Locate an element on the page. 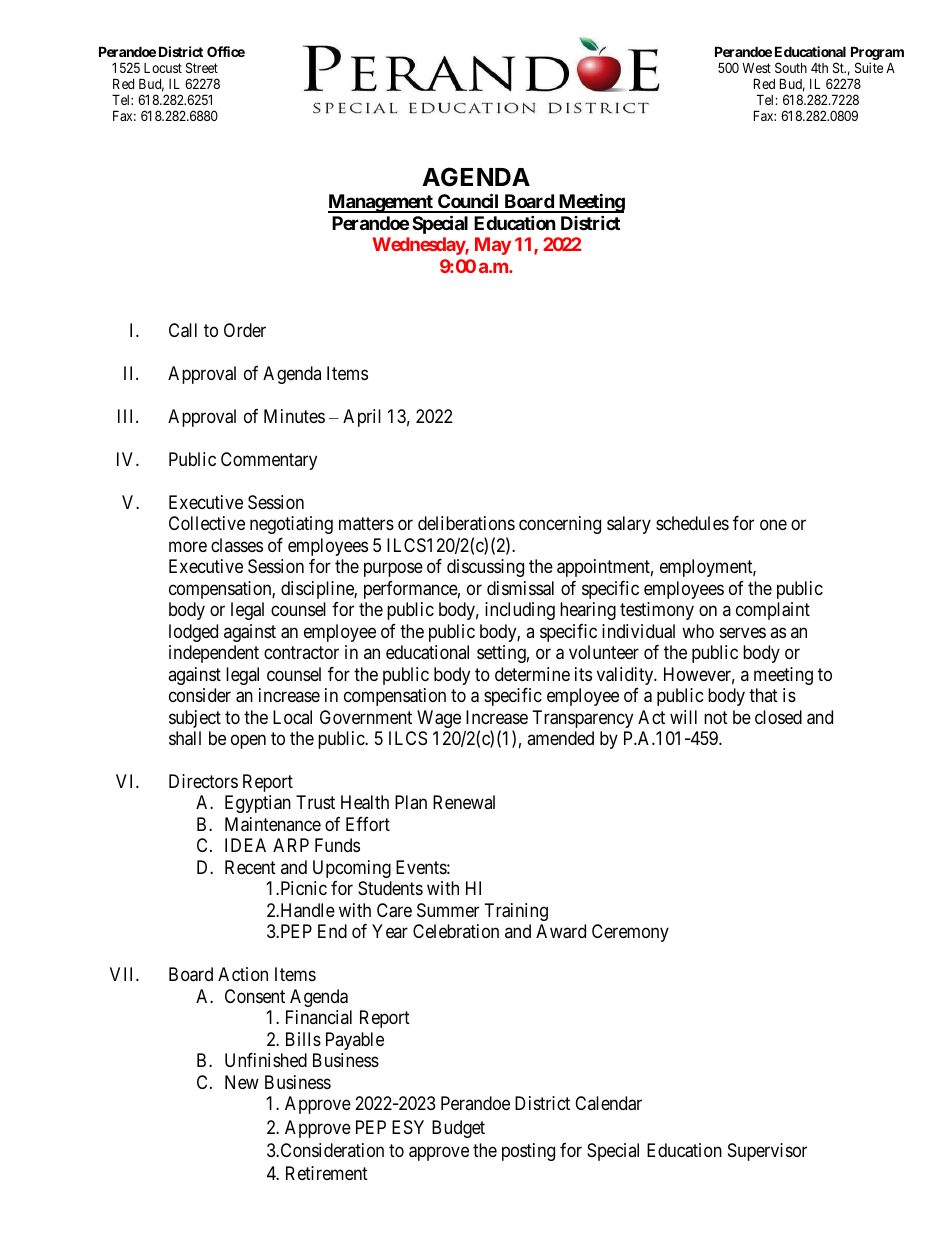  Management is located at coordinates (381, 203).
